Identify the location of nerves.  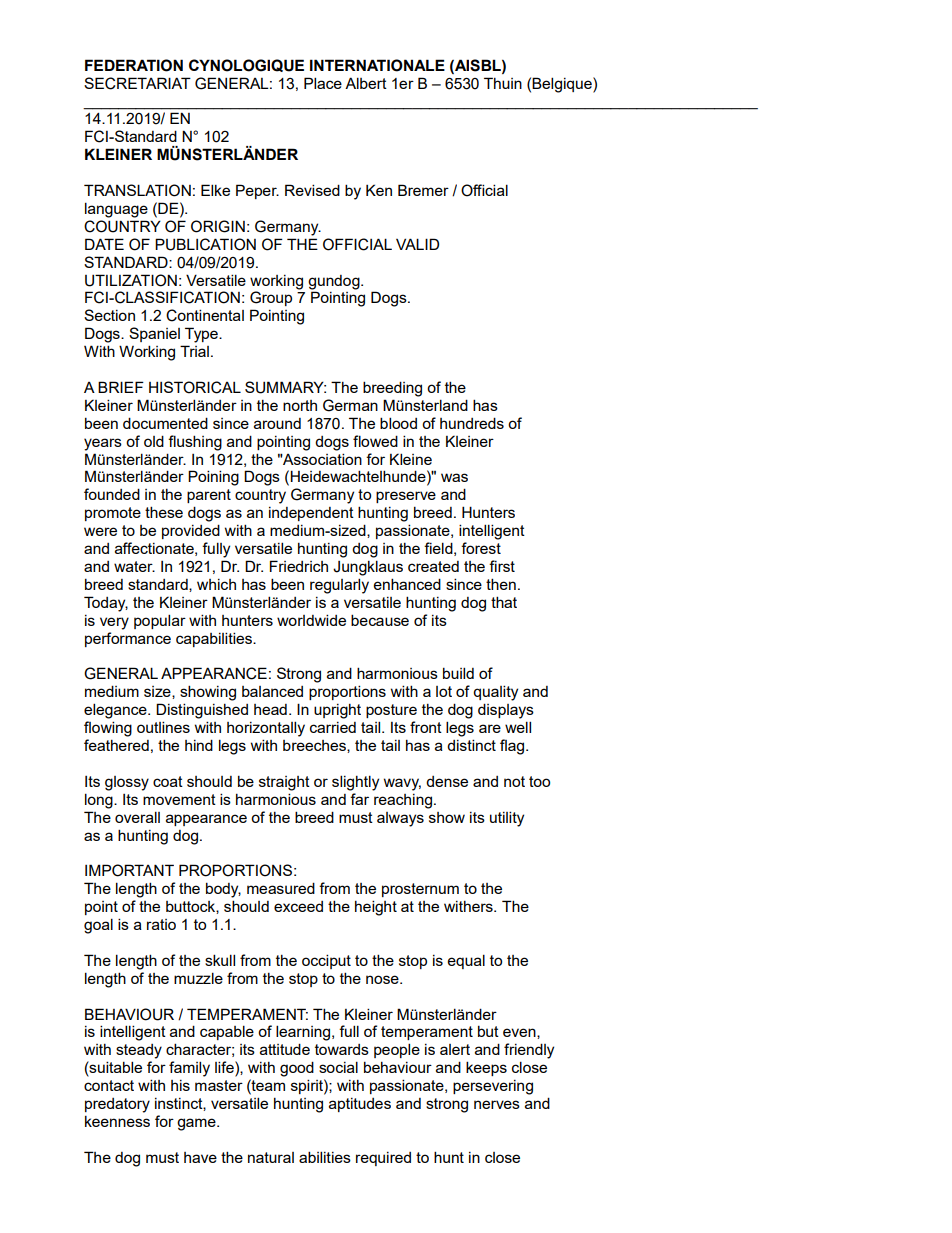
(497, 1104).
